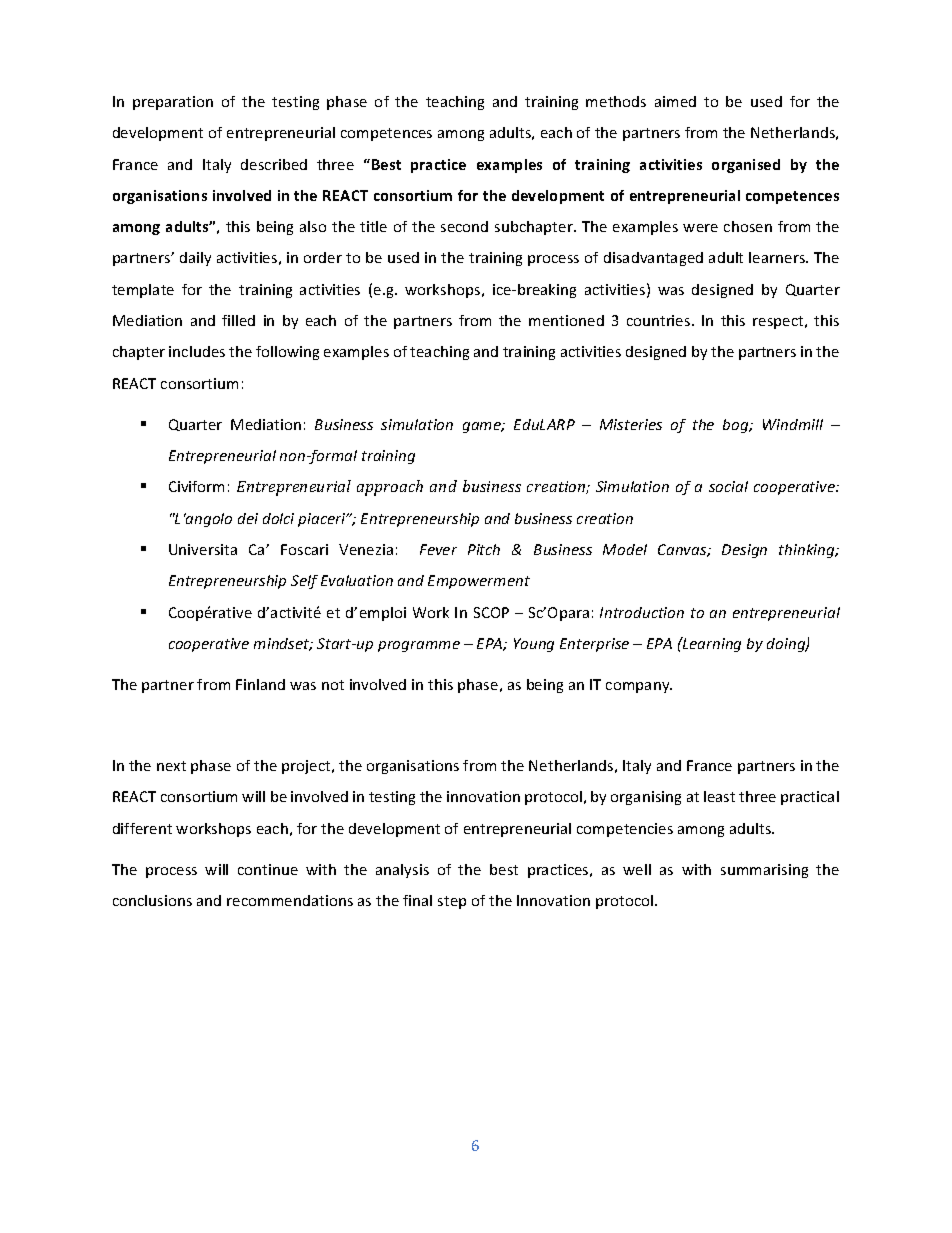 This page has height=1233, width=952. Describe the element at coordinates (260, 684) in the page. I see `Finland` at that location.
